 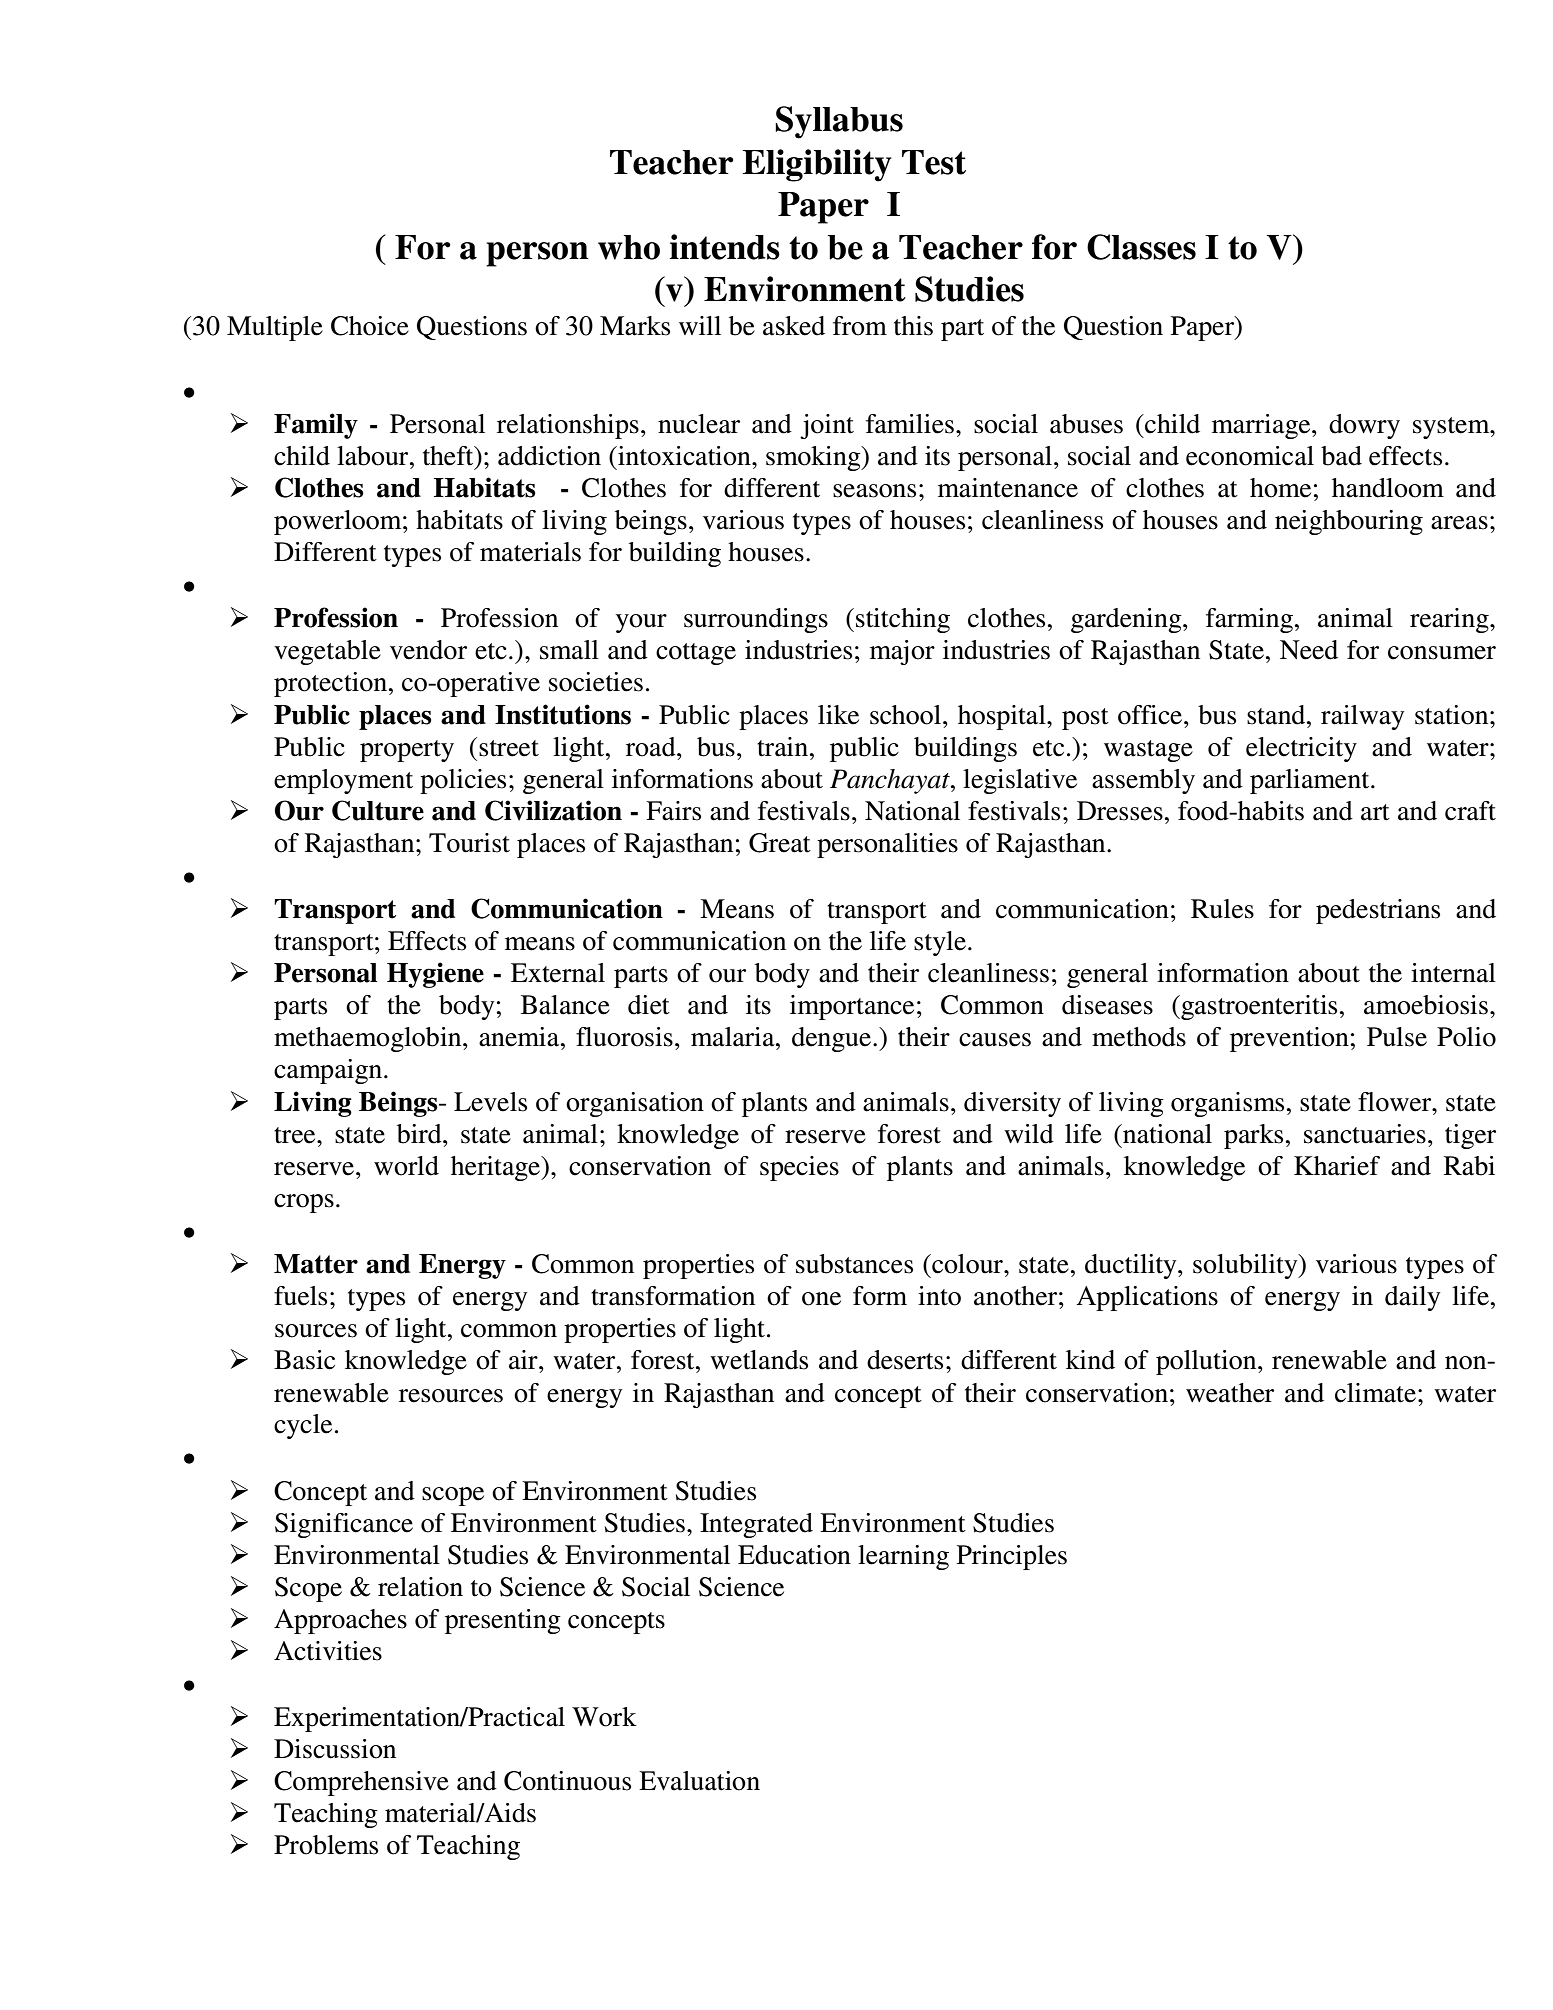 What do you see at coordinates (567, 1781) in the document?
I see `Continuous` at bounding box center [567, 1781].
